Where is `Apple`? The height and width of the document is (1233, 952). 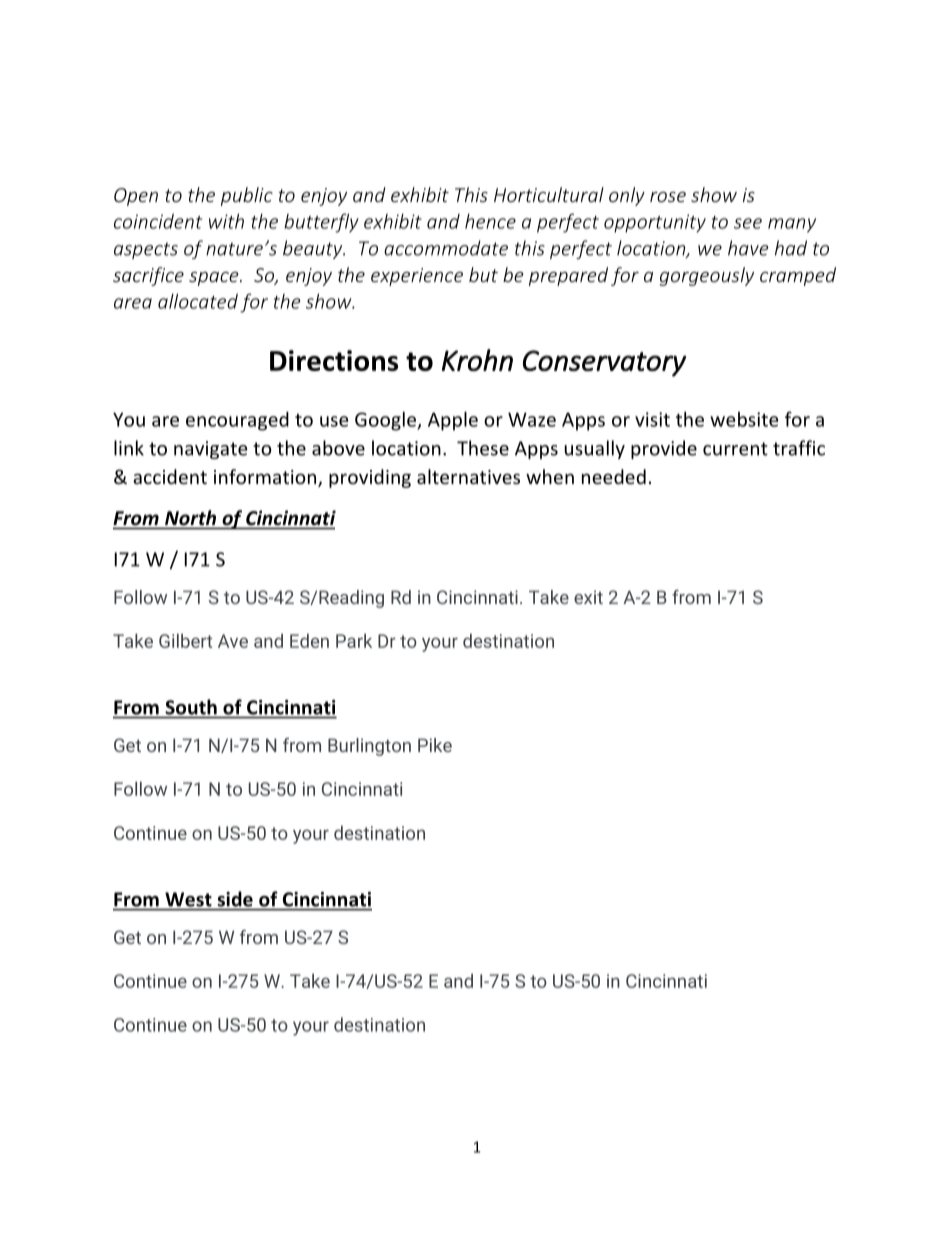
Apple is located at coordinates (453, 421).
